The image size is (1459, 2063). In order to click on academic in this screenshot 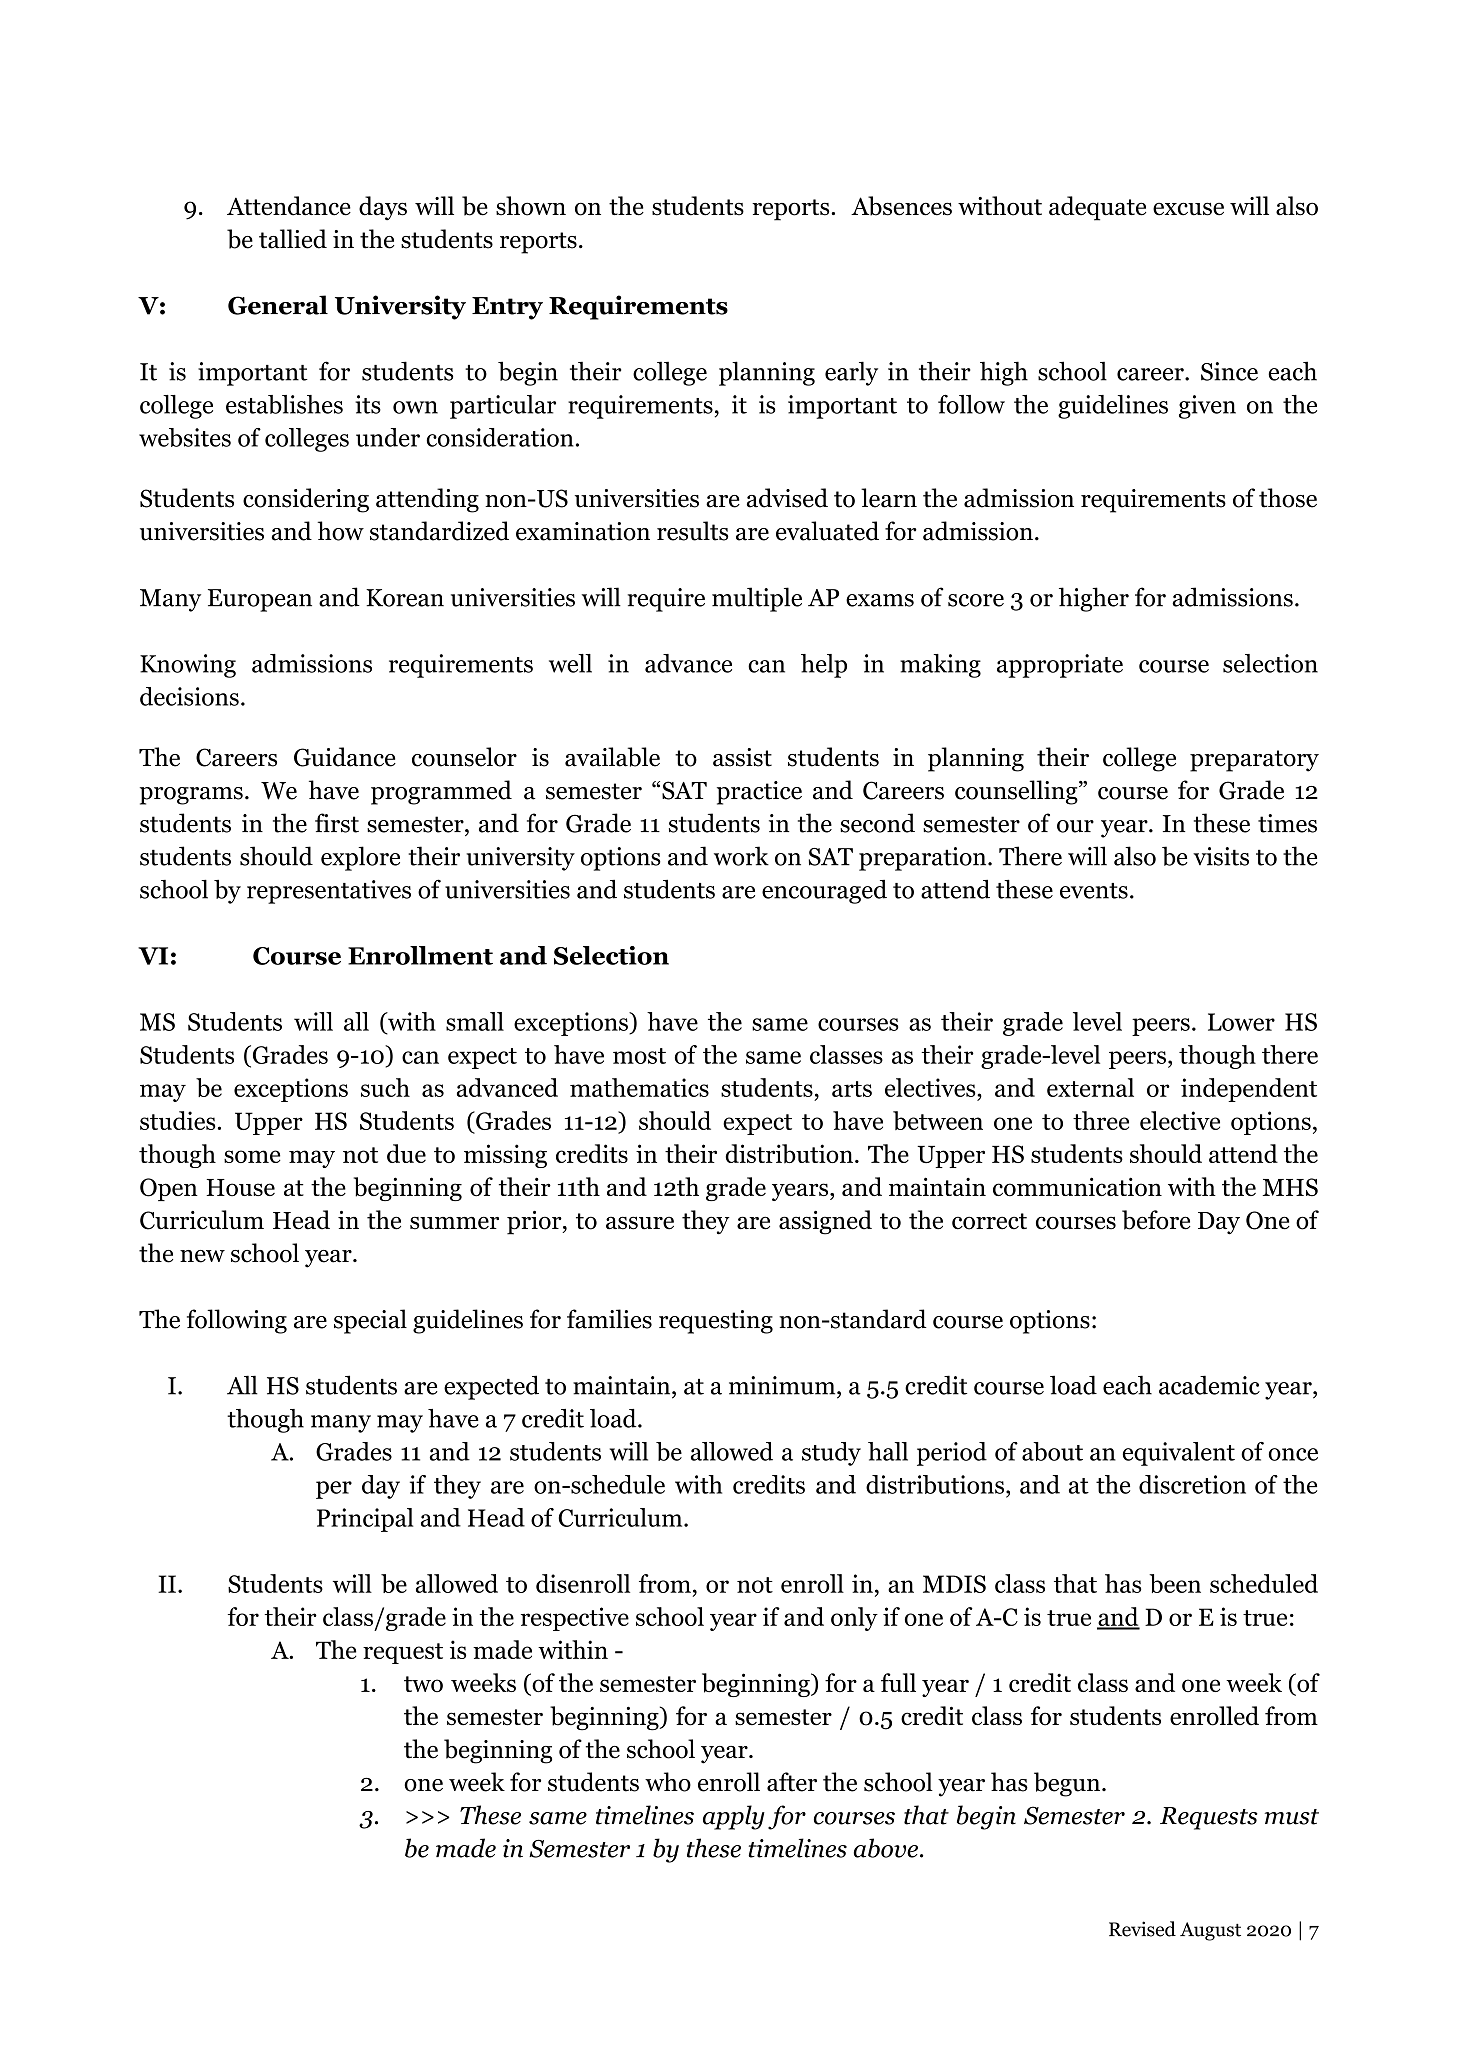, I will do `click(1209, 1385)`.
